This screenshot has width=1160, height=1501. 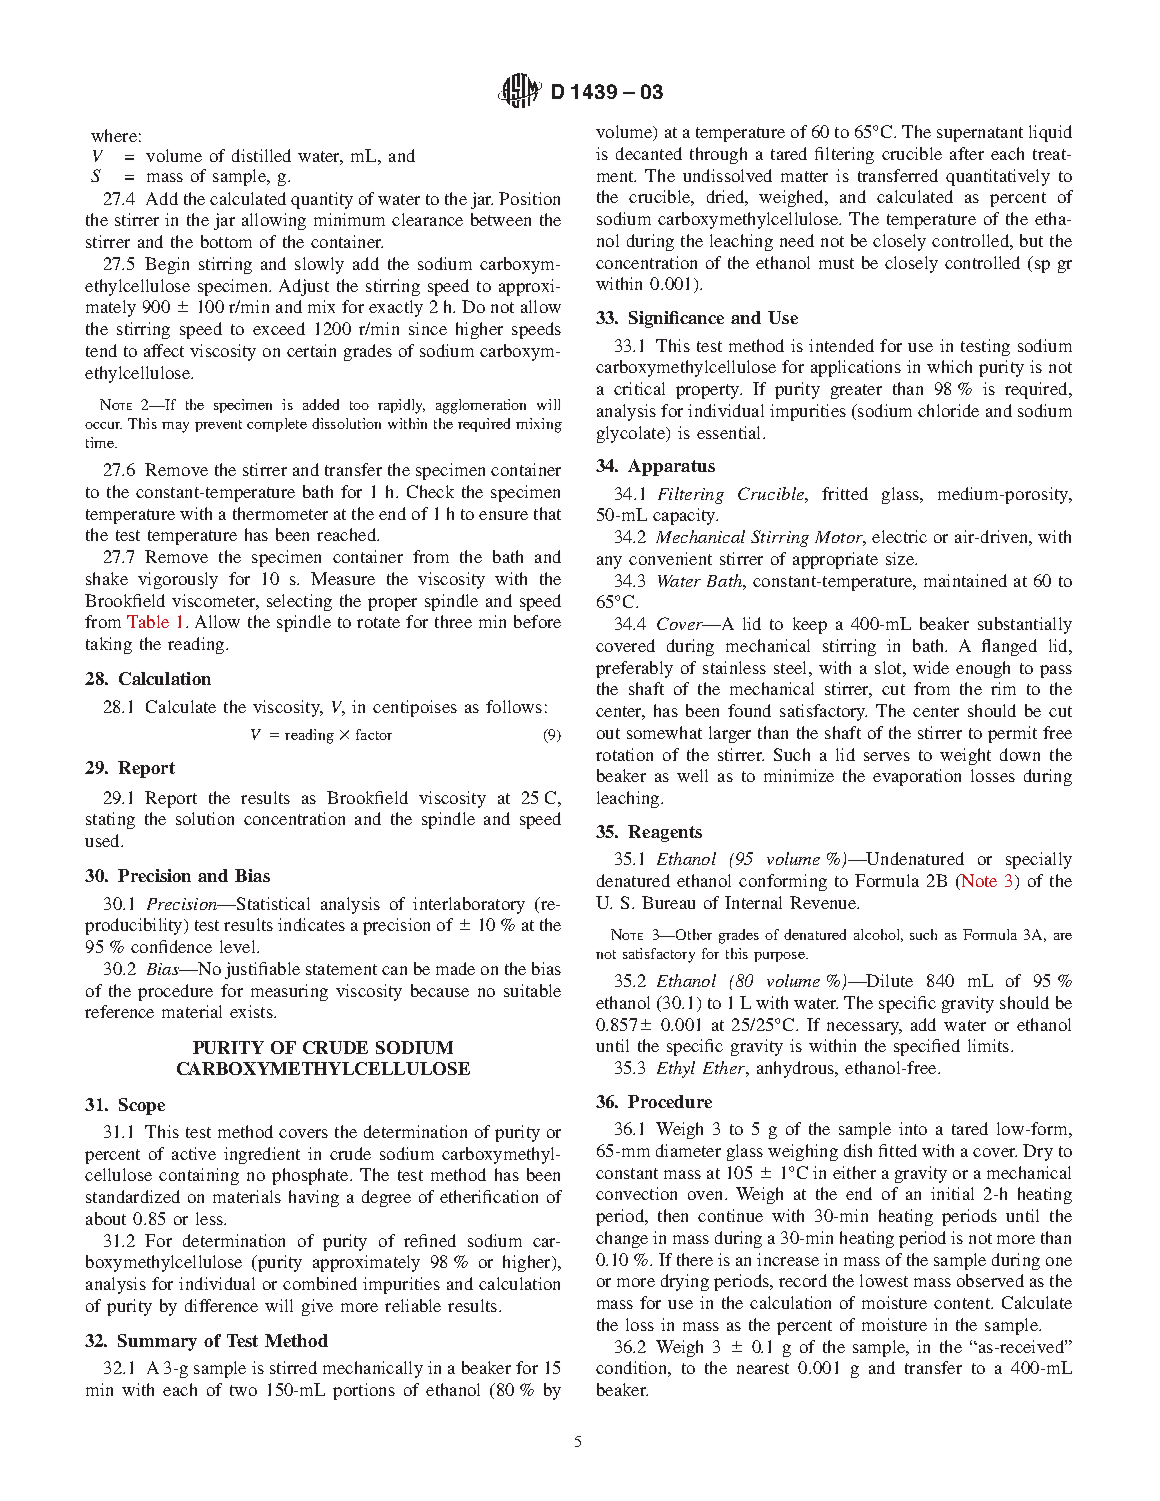 What do you see at coordinates (529, 198) in the screenshot?
I see `Position` at bounding box center [529, 198].
